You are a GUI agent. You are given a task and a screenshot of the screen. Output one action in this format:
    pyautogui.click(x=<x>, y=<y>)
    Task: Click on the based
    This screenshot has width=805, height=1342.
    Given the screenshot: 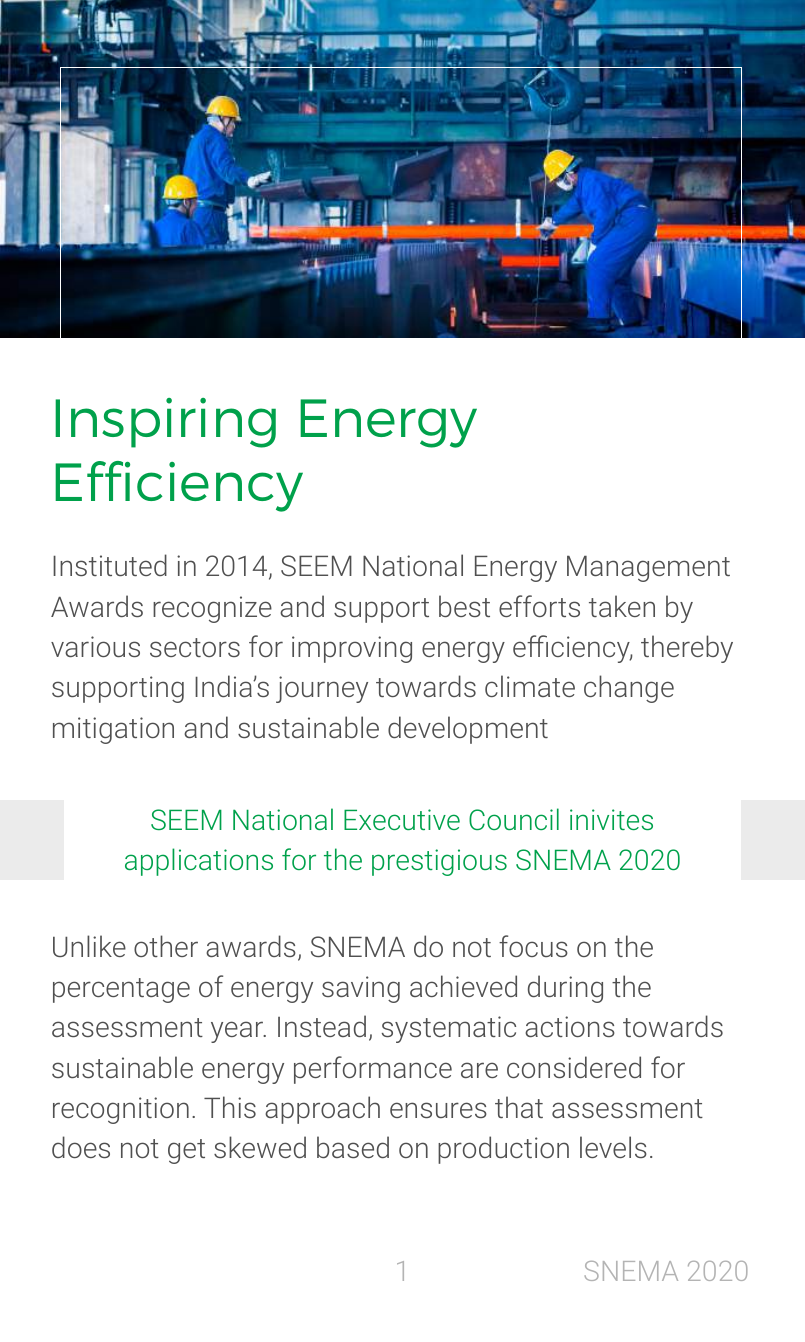 What is the action you would take?
    pyautogui.click(x=353, y=1147)
